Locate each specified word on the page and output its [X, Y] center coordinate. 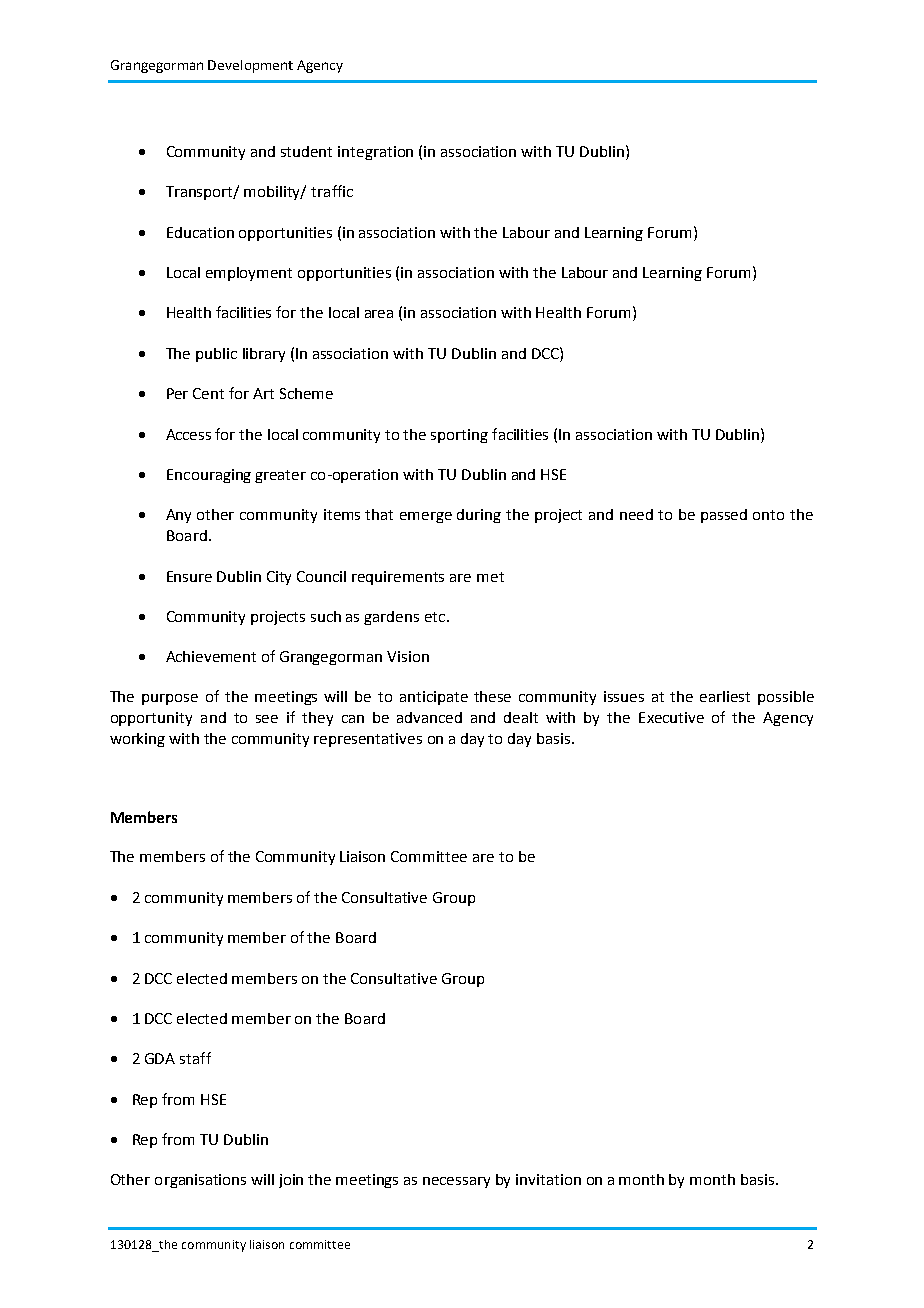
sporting [459, 436]
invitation [548, 1179]
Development [250, 66]
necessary [456, 1182]
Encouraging [209, 476]
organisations [200, 1181]
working [137, 740]
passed [724, 516]
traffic [332, 191]
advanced [429, 717]
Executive [671, 717]
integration [375, 153]
